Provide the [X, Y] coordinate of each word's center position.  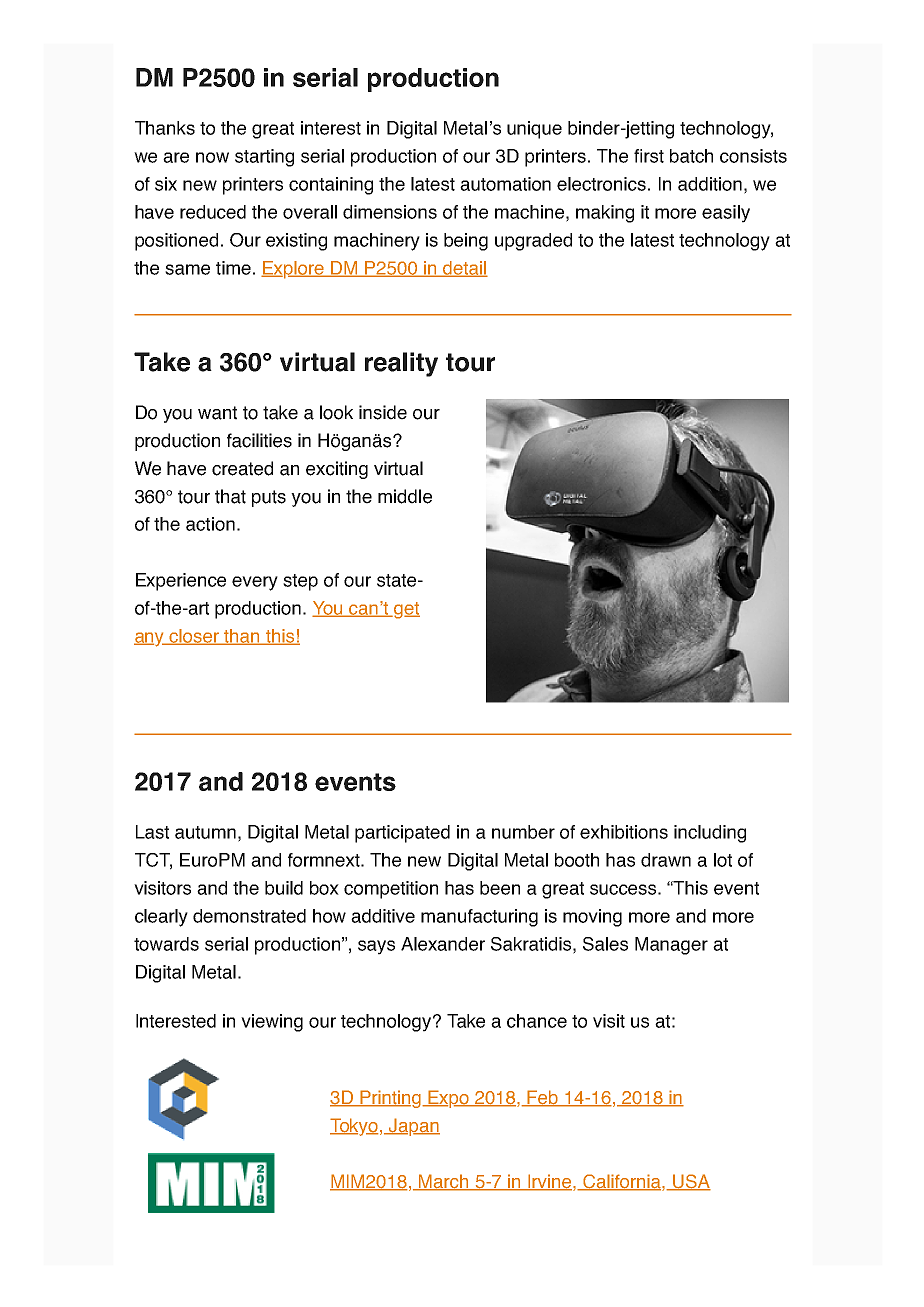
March [444, 1182]
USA [691, 1182]
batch [691, 156]
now [212, 157]
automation [505, 184]
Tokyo [354, 1127]
